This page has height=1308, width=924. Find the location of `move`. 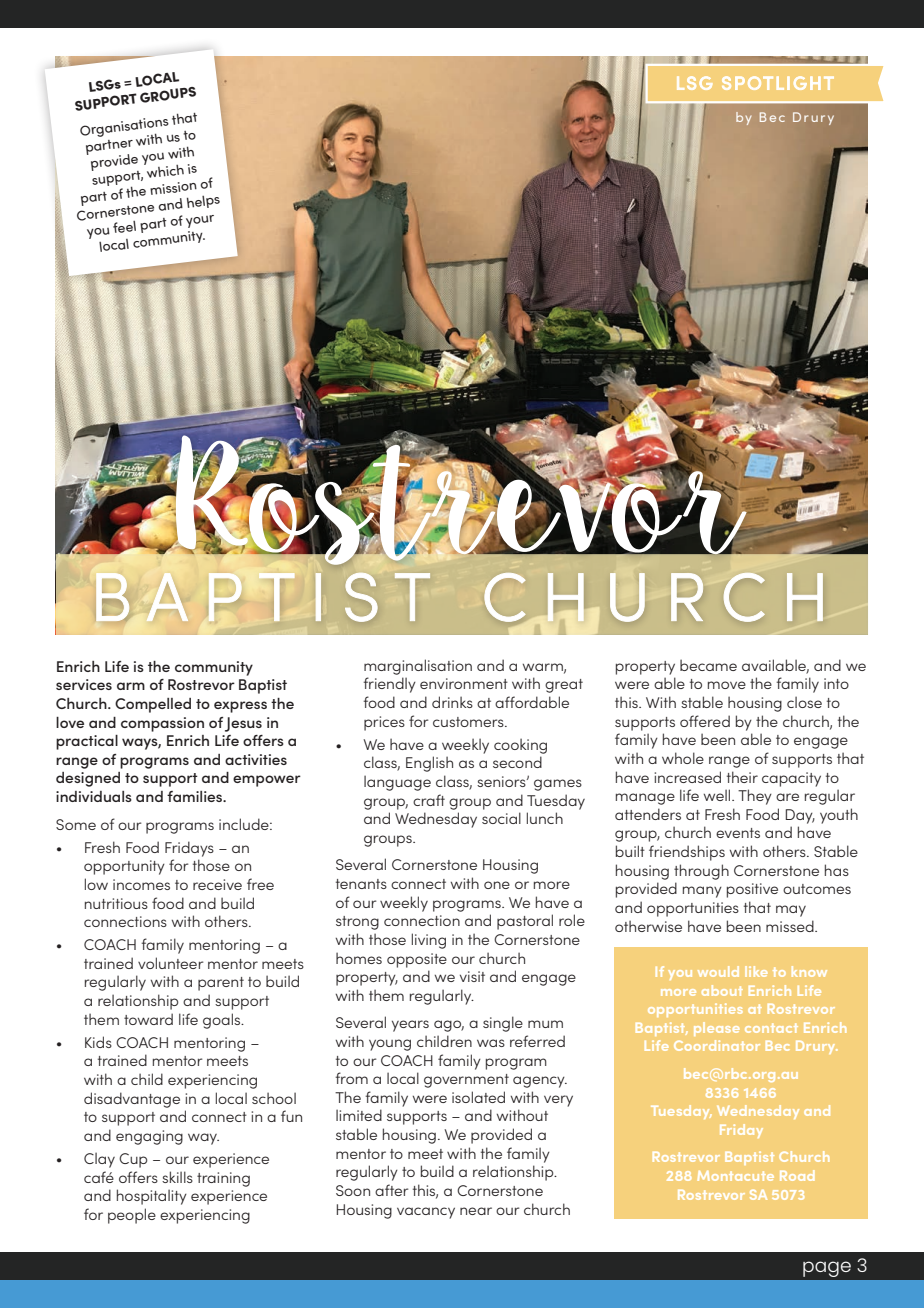

move is located at coordinates (727, 685).
